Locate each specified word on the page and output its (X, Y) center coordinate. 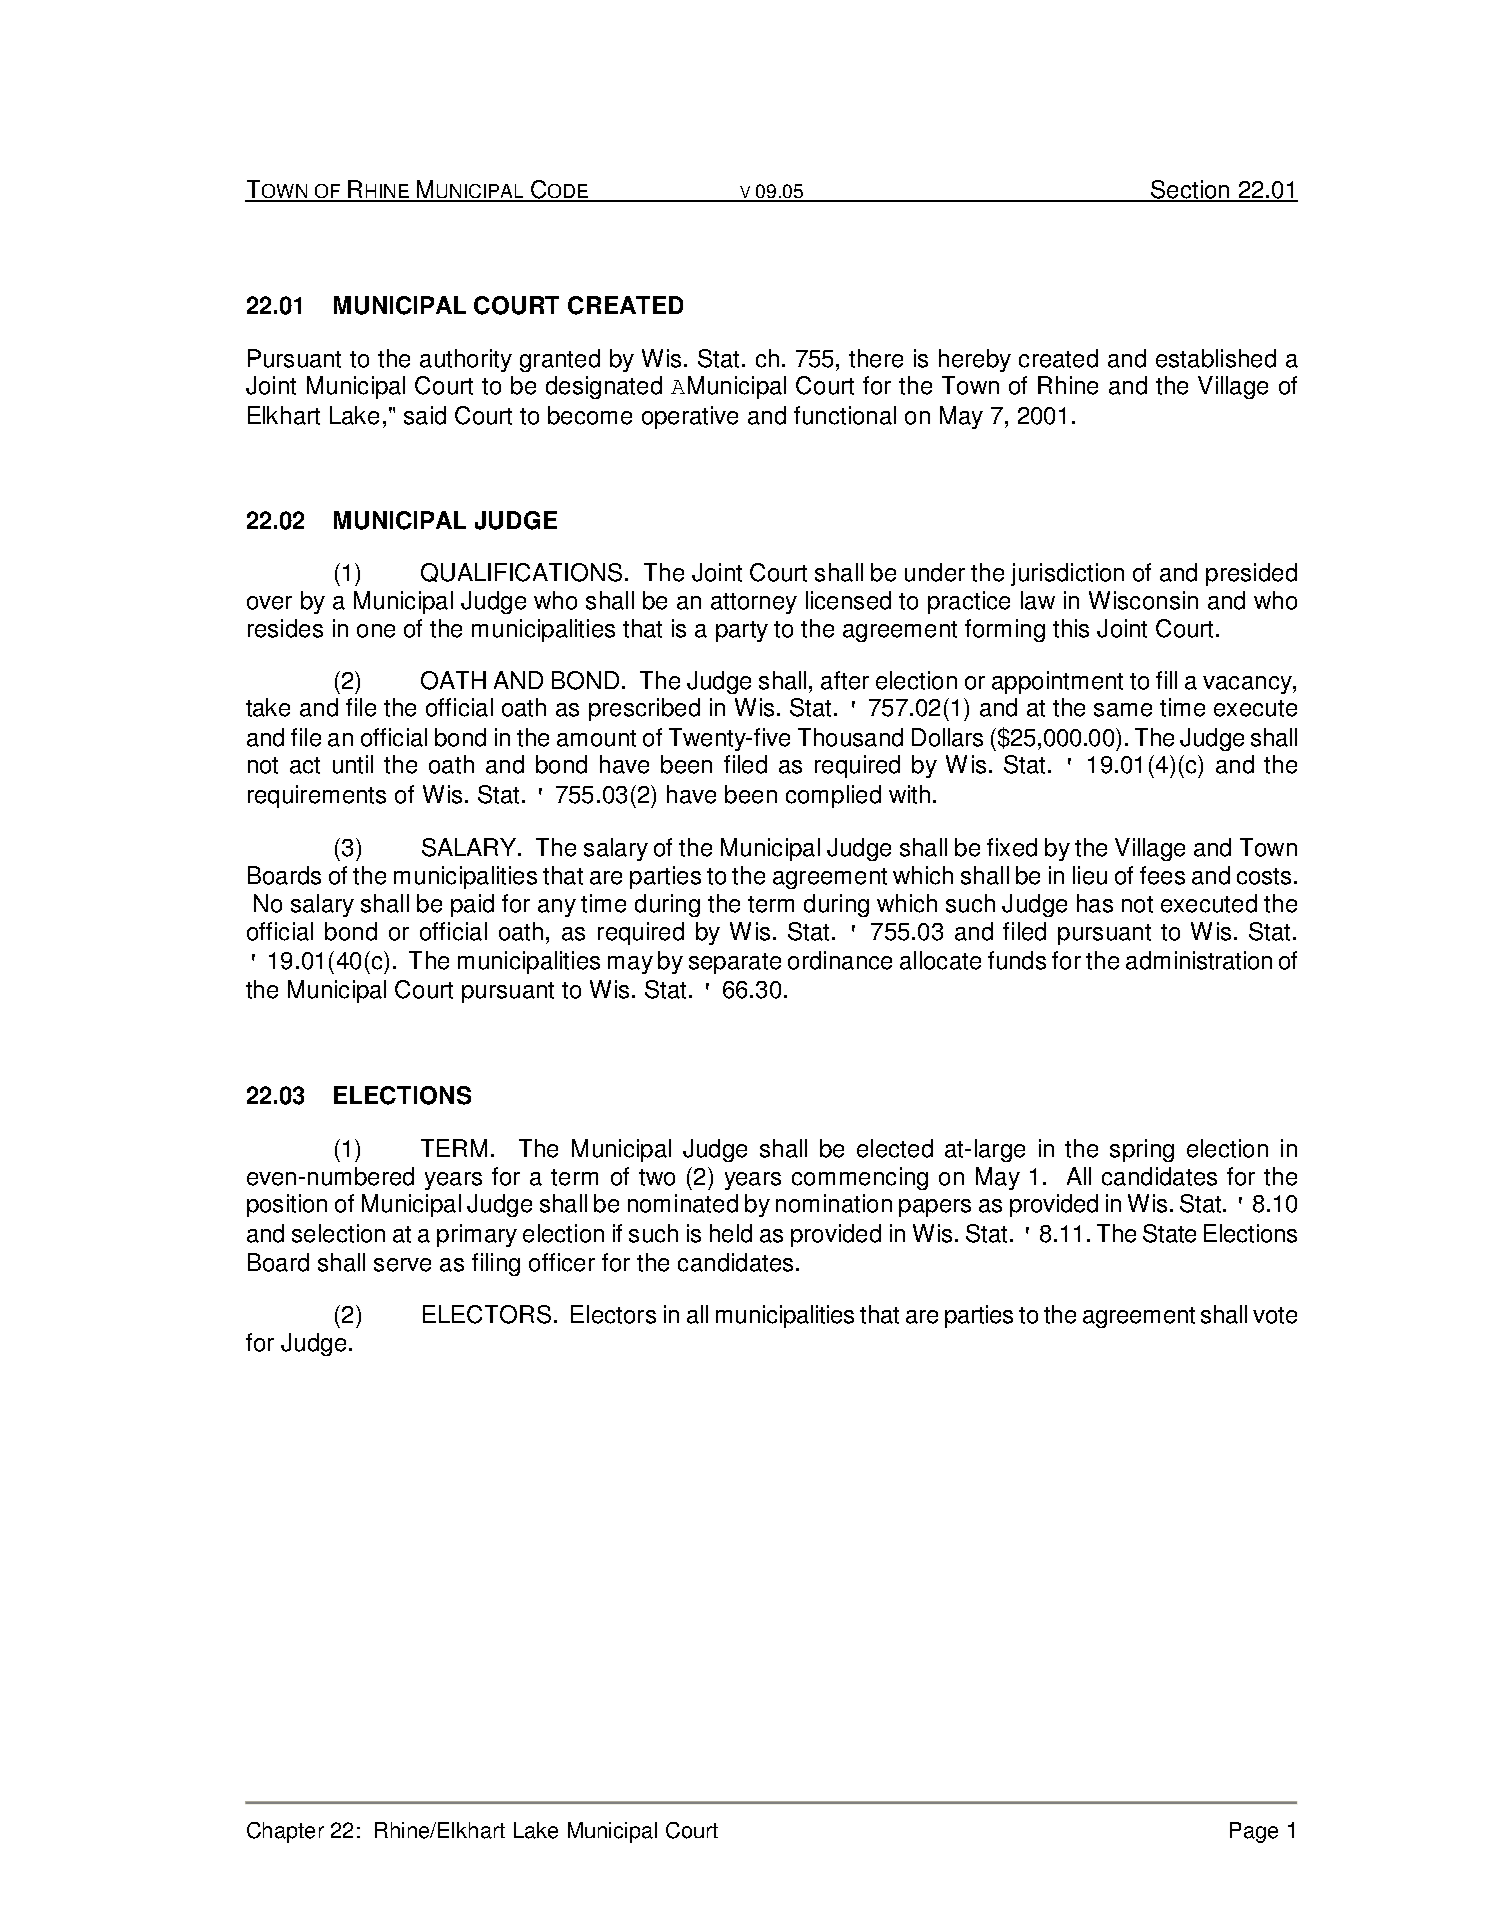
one (376, 631)
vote (1275, 1315)
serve (402, 1265)
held (731, 1233)
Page (1254, 1832)
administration (1199, 960)
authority (466, 360)
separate (735, 963)
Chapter (285, 1832)
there (876, 358)
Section (1190, 190)
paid (472, 905)
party (742, 631)
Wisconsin (1143, 600)
